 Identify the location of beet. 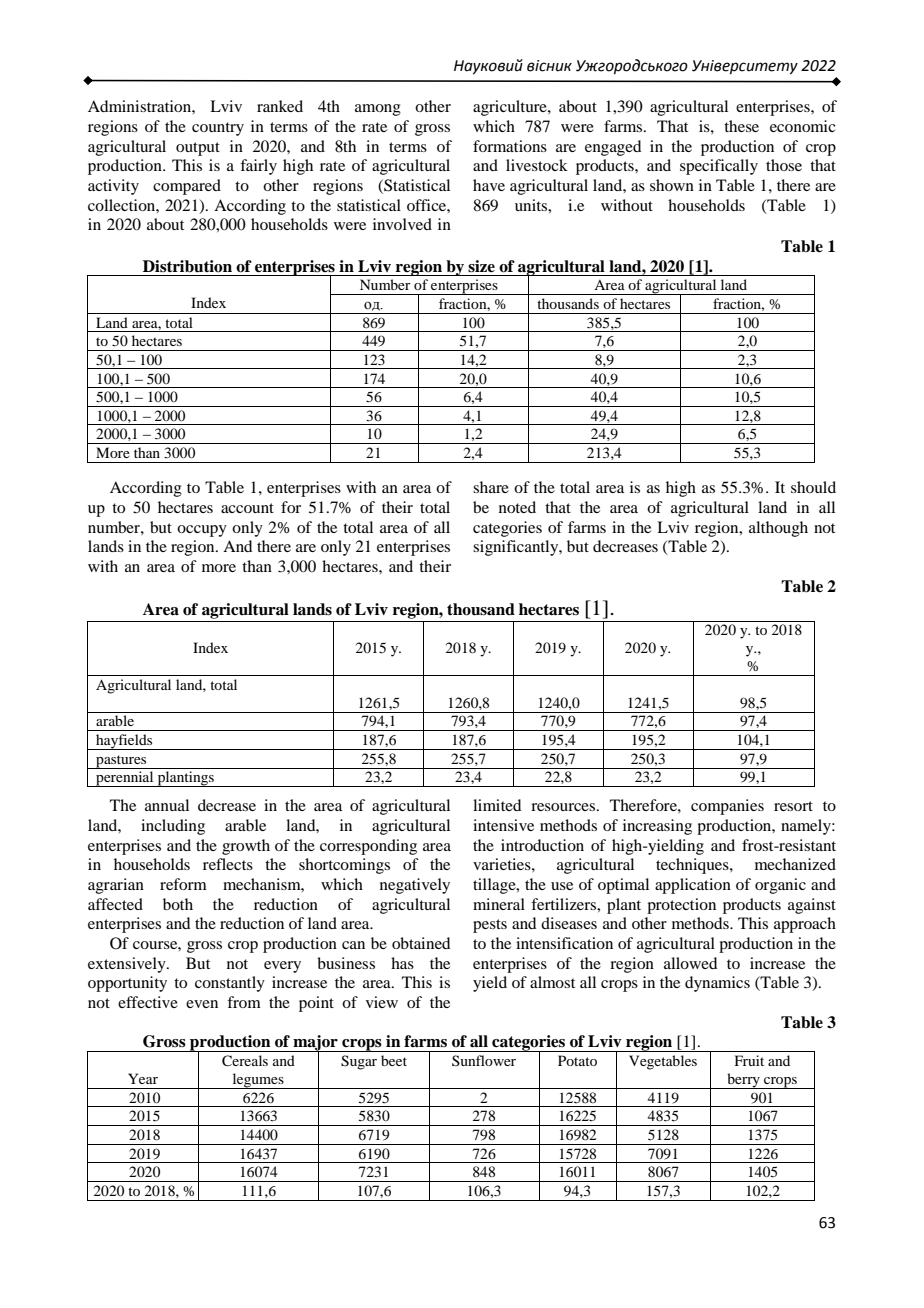
(394, 1060).
